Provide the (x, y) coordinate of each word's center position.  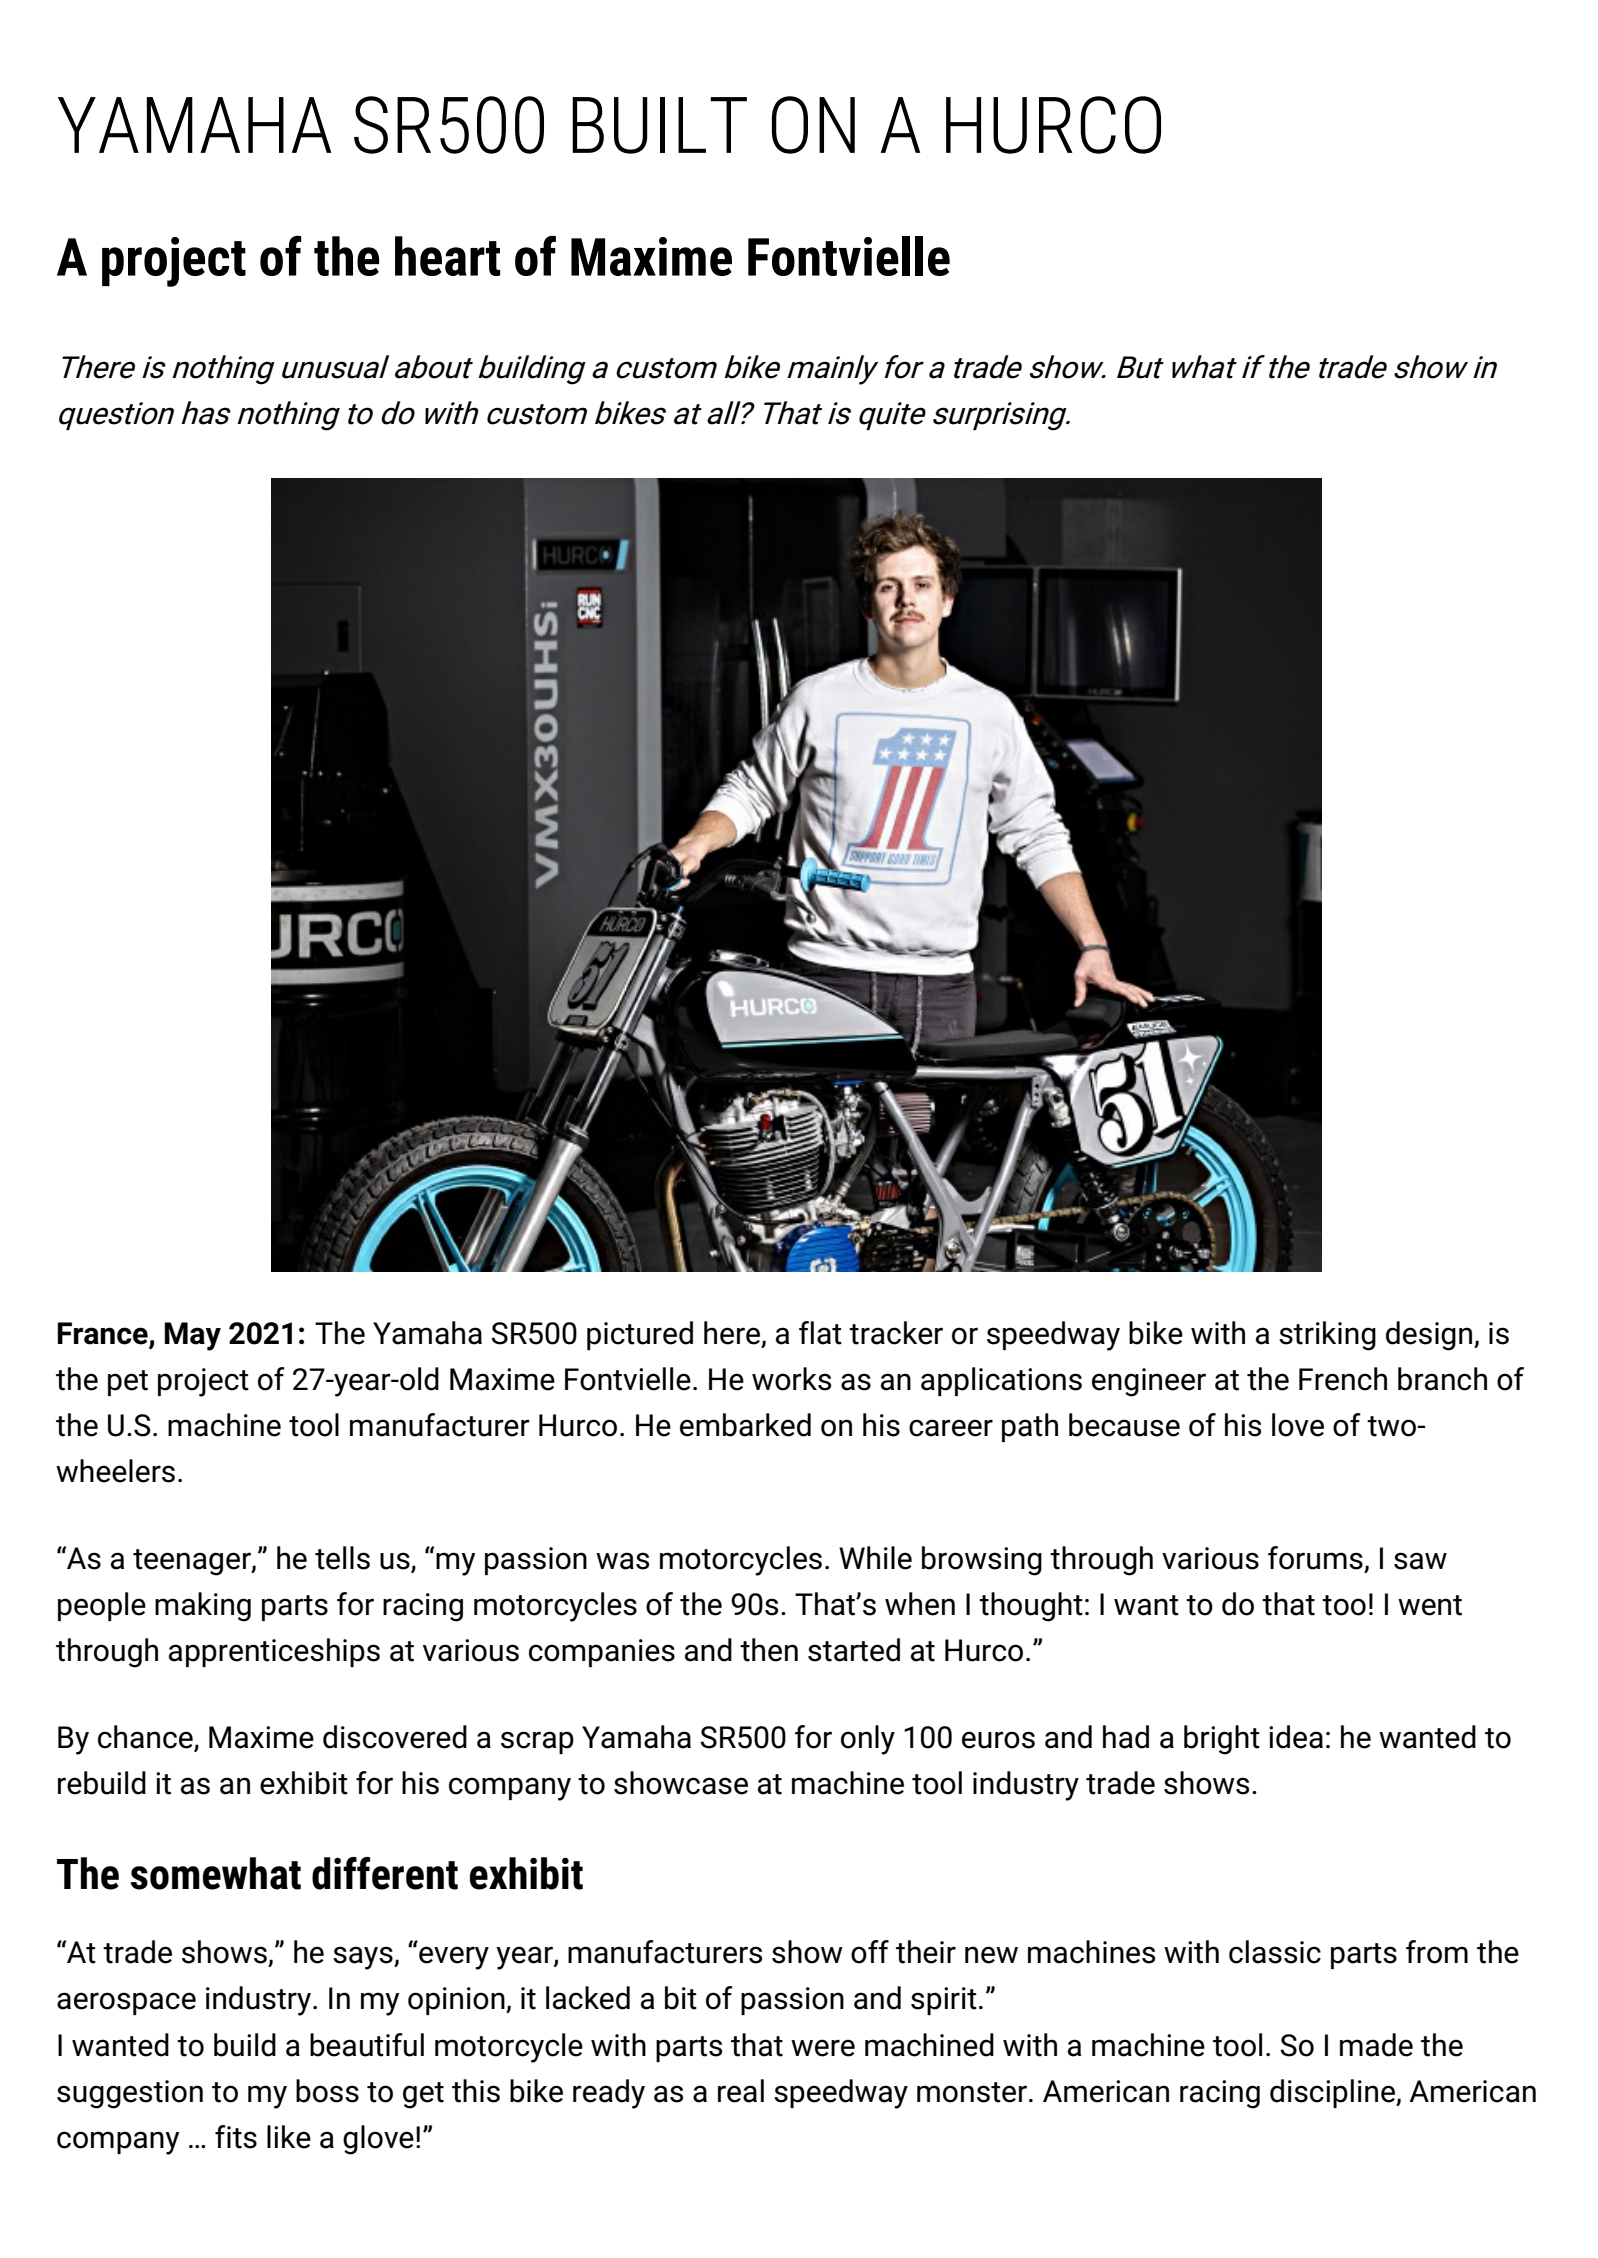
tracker (896, 1333)
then (769, 1650)
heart (447, 256)
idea (1296, 1737)
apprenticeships (274, 1652)
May (192, 1336)
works (791, 1379)
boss (327, 2091)
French (1343, 1379)
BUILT (659, 125)
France (102, 1333)
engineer (1149, 1382)
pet (128, 1383)
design (1430, 1336)
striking (1327, 1336)
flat (820, 1333)
